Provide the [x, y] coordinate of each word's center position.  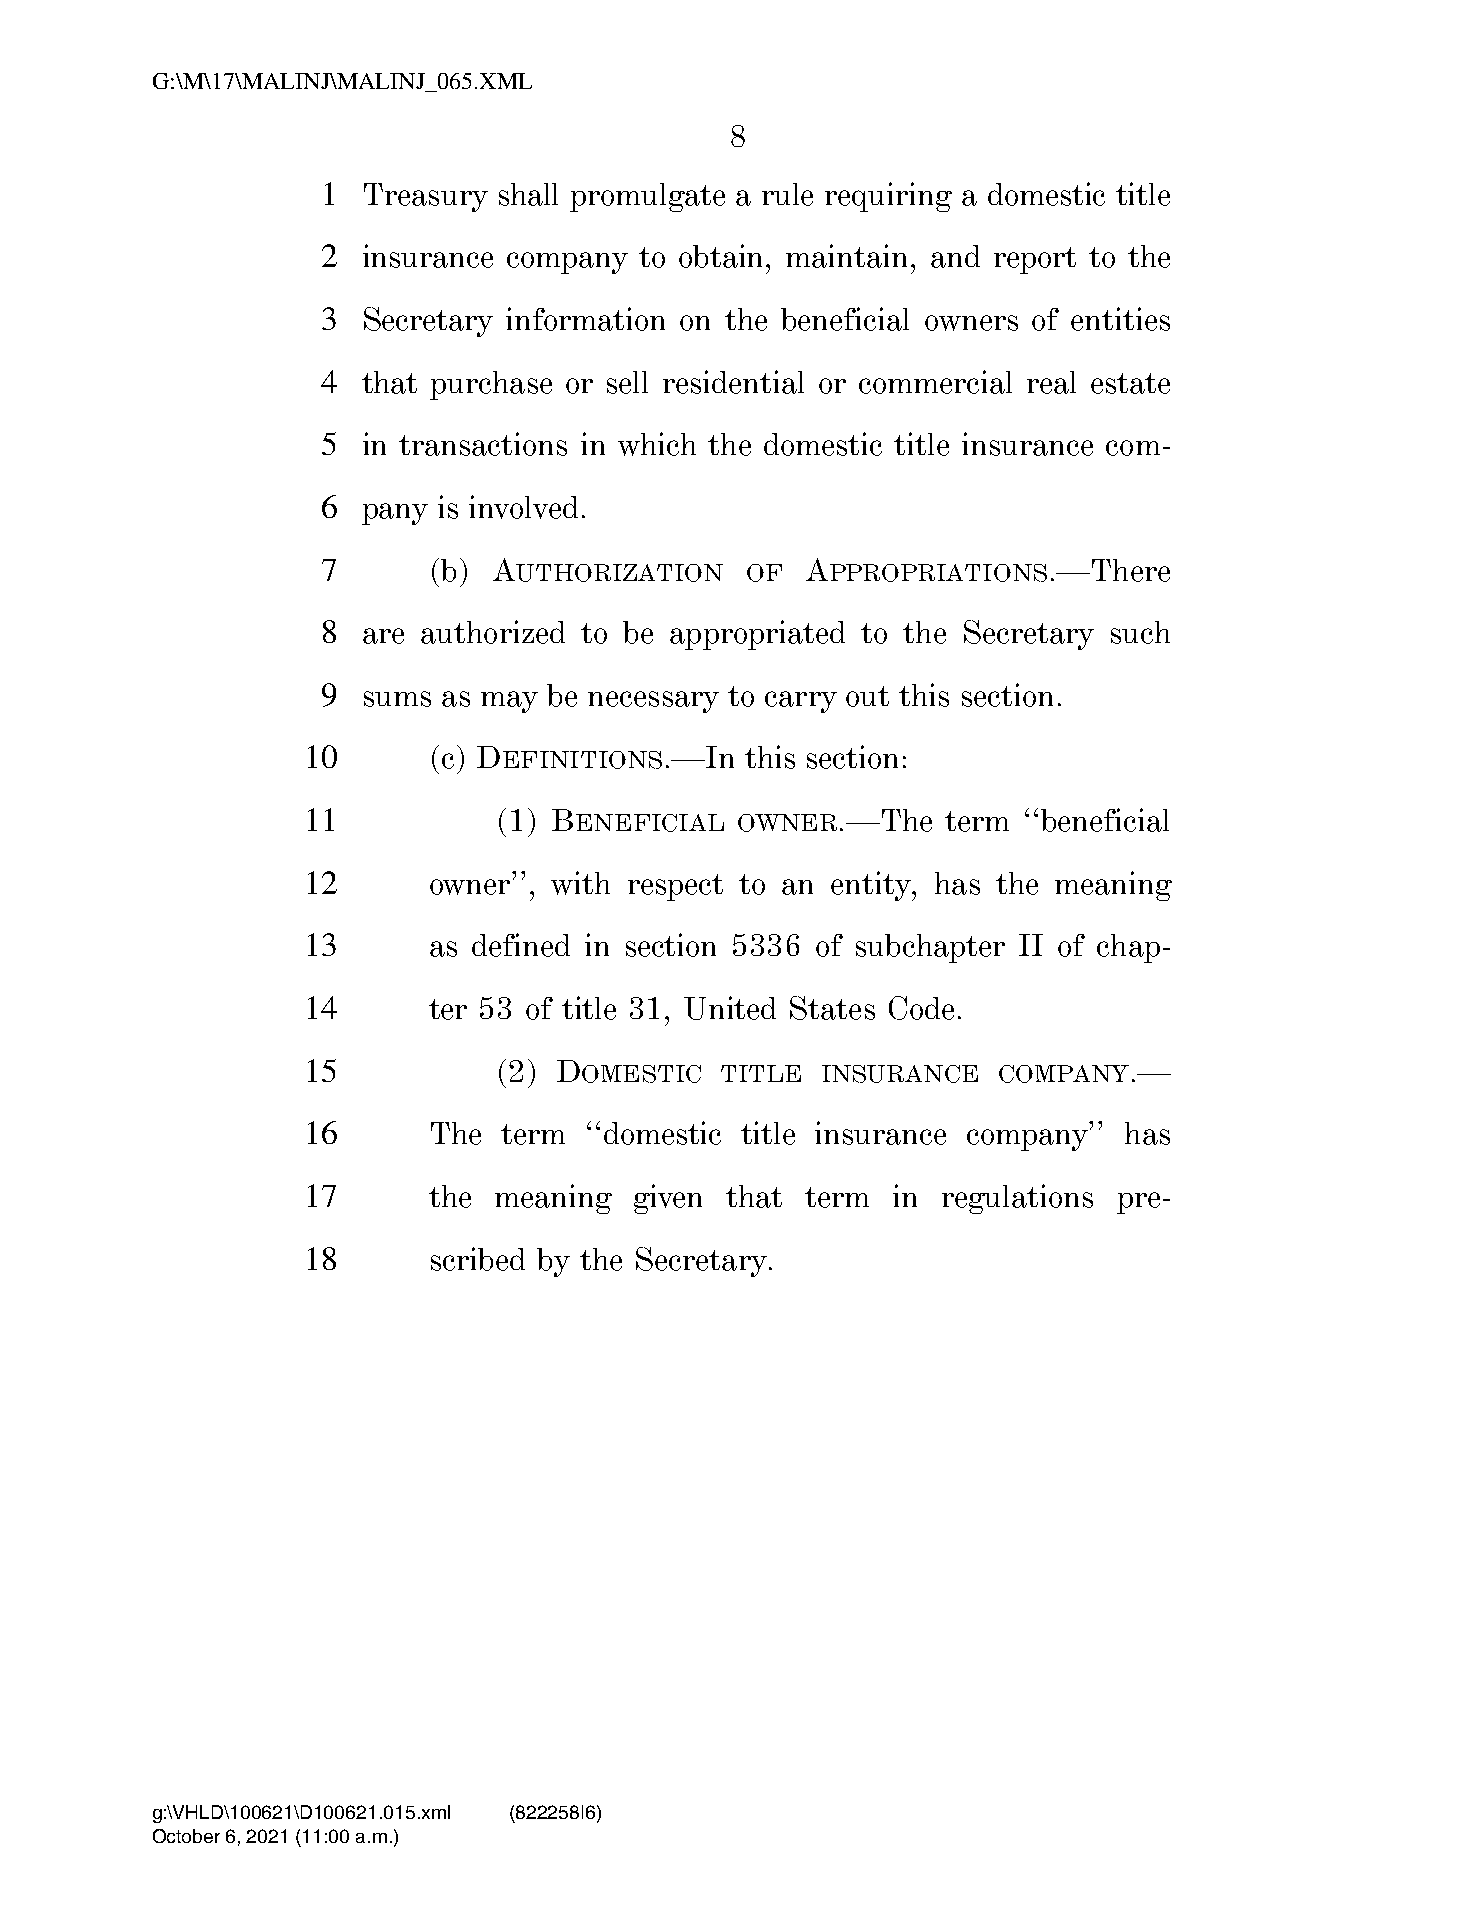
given [668, 1199]
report [1035, 260]
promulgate [647, 197]
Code [921, 1008]
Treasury [426, 197]
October [186, 1836]
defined [521, 945]
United [730, 1008]
